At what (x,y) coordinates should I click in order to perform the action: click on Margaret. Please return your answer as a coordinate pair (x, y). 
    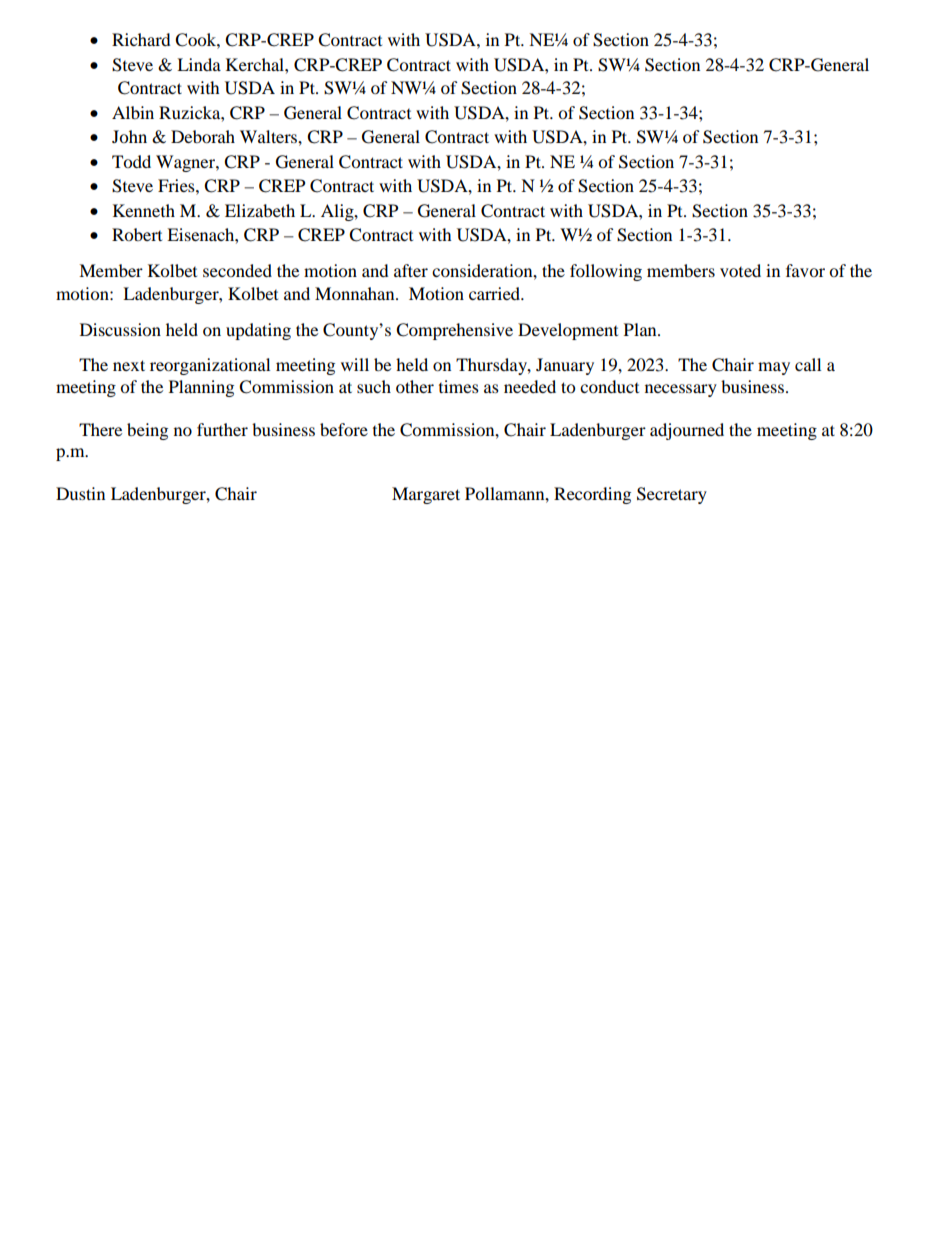
    Looking at the image, I should click on (426, 495).
